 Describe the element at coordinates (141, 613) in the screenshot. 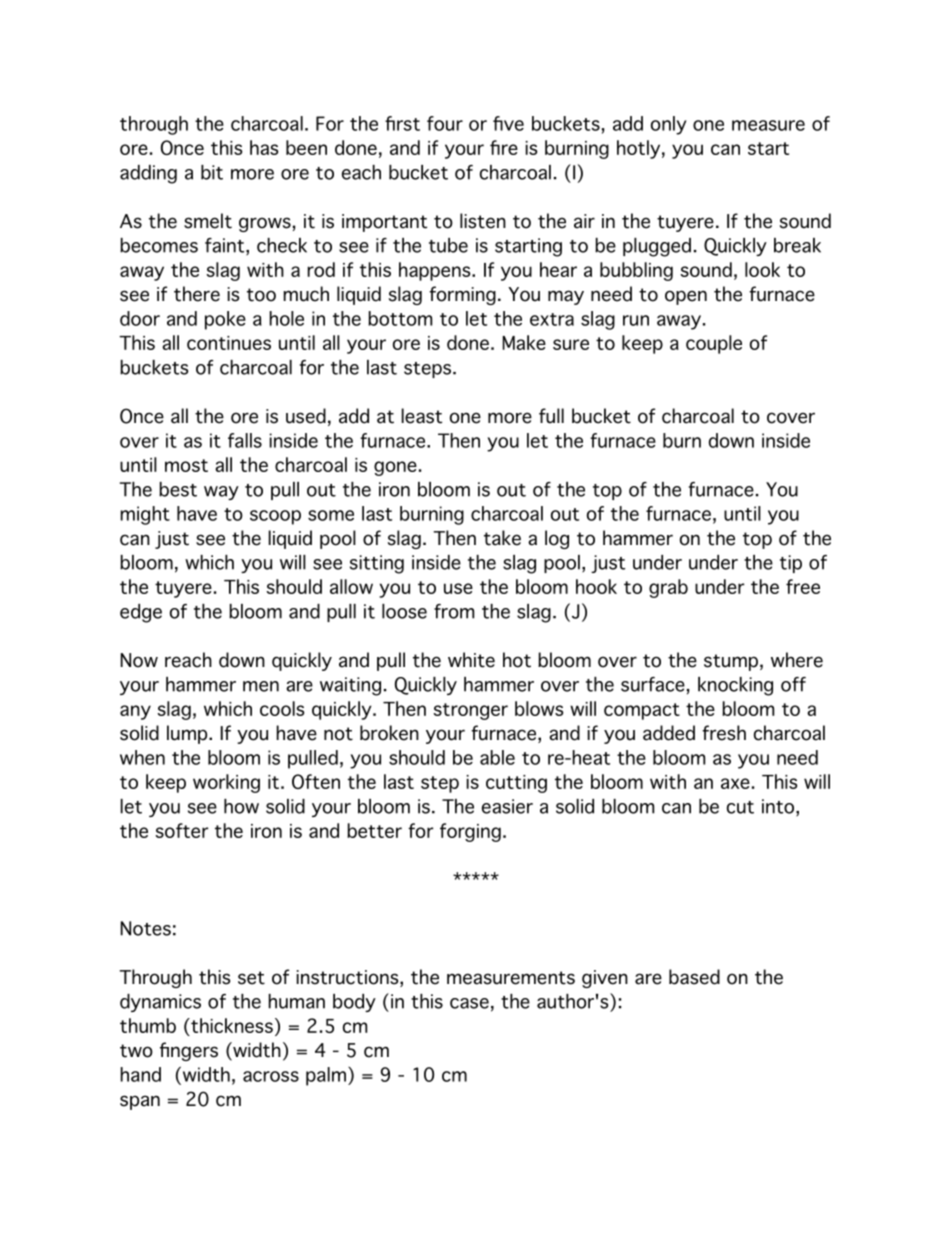

I see `edge` at that location.
